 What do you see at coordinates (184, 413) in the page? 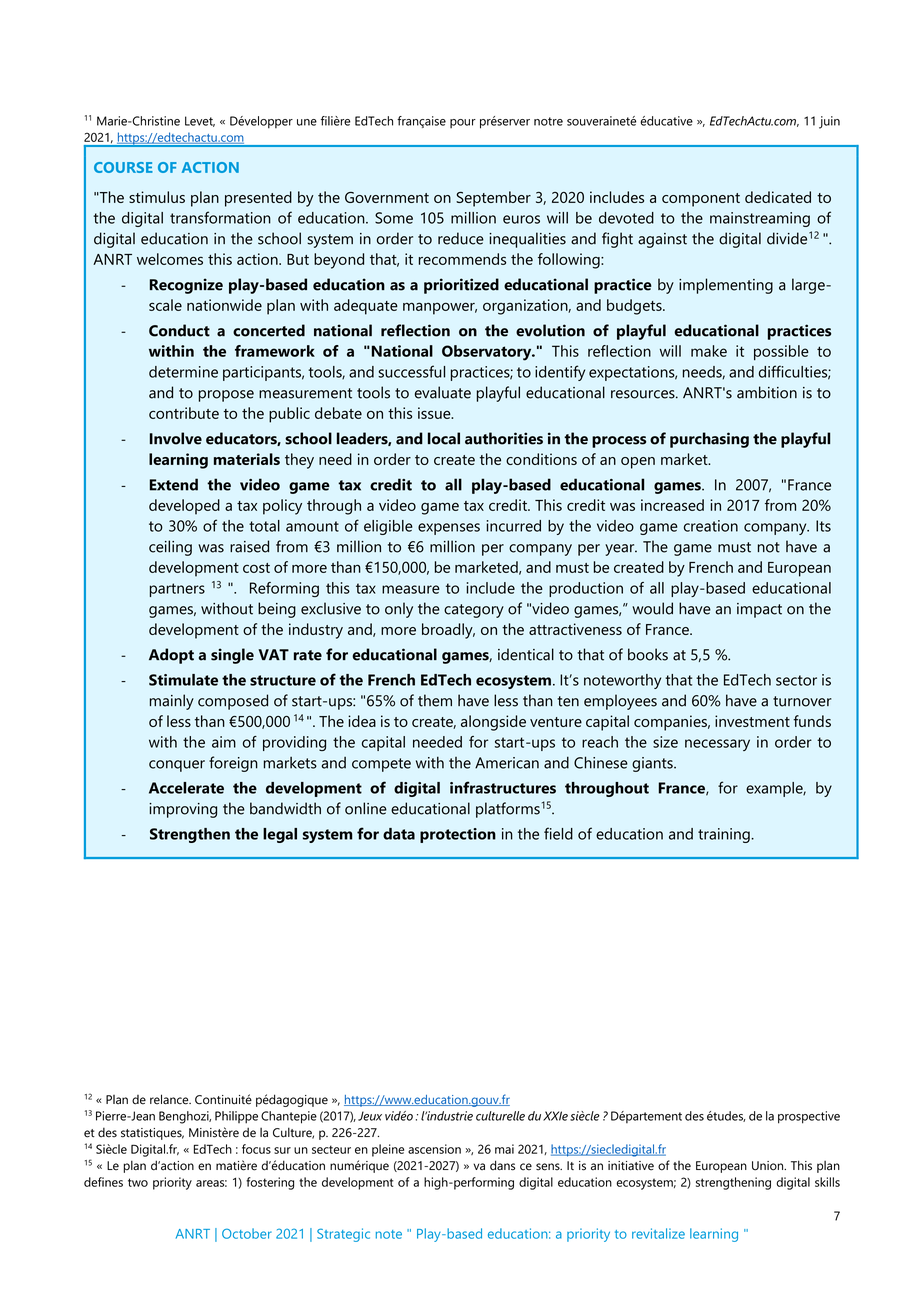
I see `contribute` at bounding box center [184, 413].
